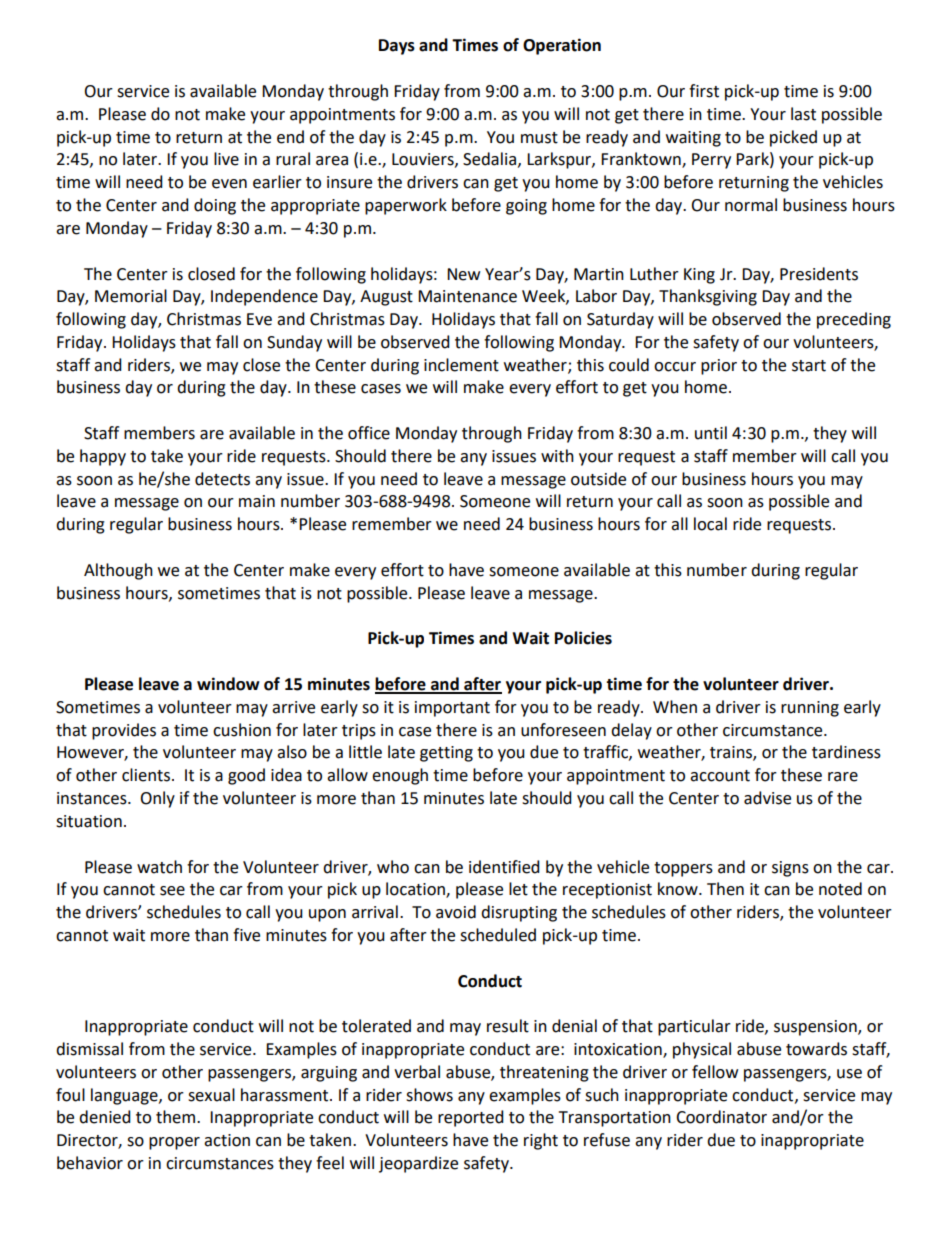 The image size is (952, 1233). What do you see at coordinates (710, 524) in the page?
I see `local` at bounding box center [710, 524].
